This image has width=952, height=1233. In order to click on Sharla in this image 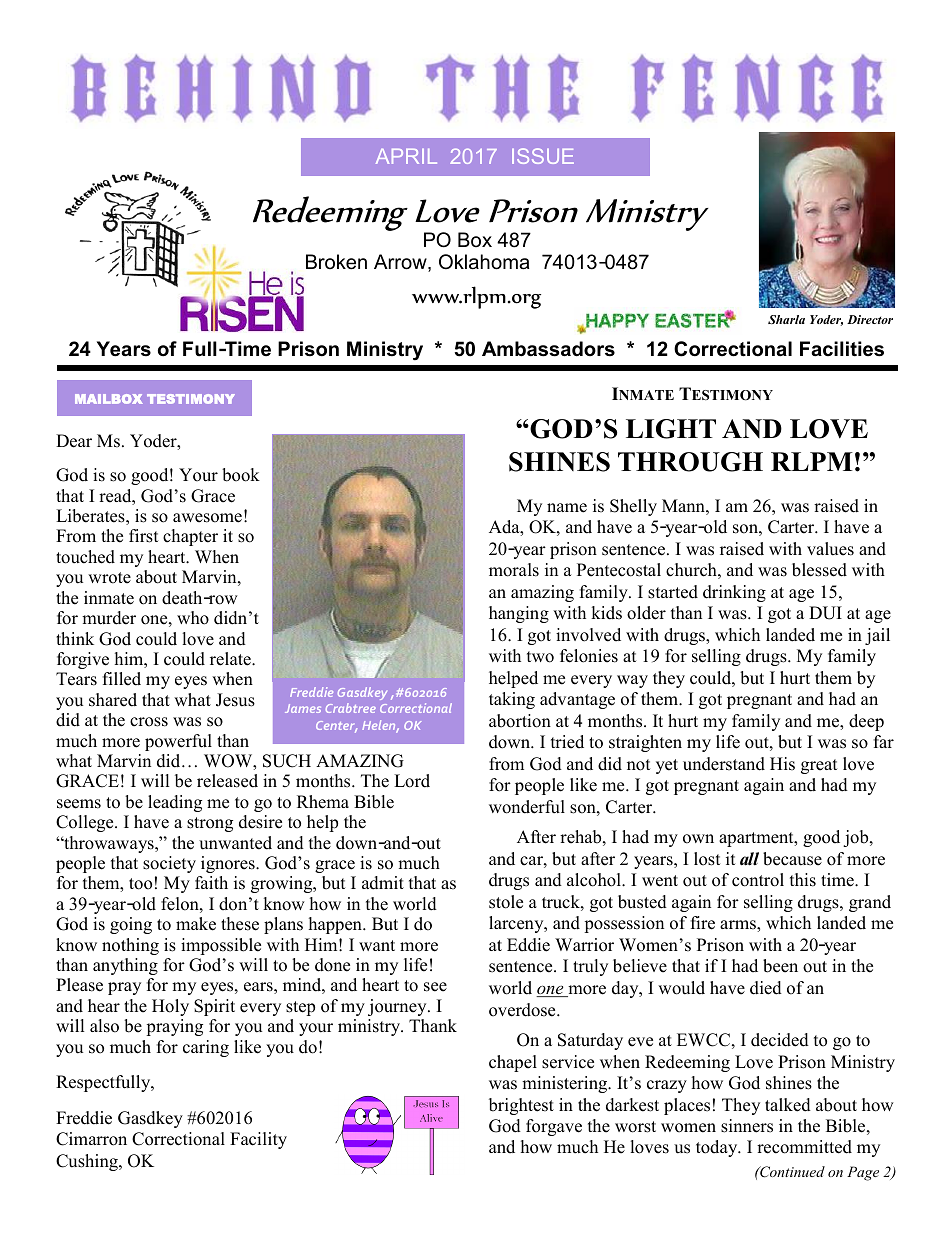, I will do `click(786, 319)`.
